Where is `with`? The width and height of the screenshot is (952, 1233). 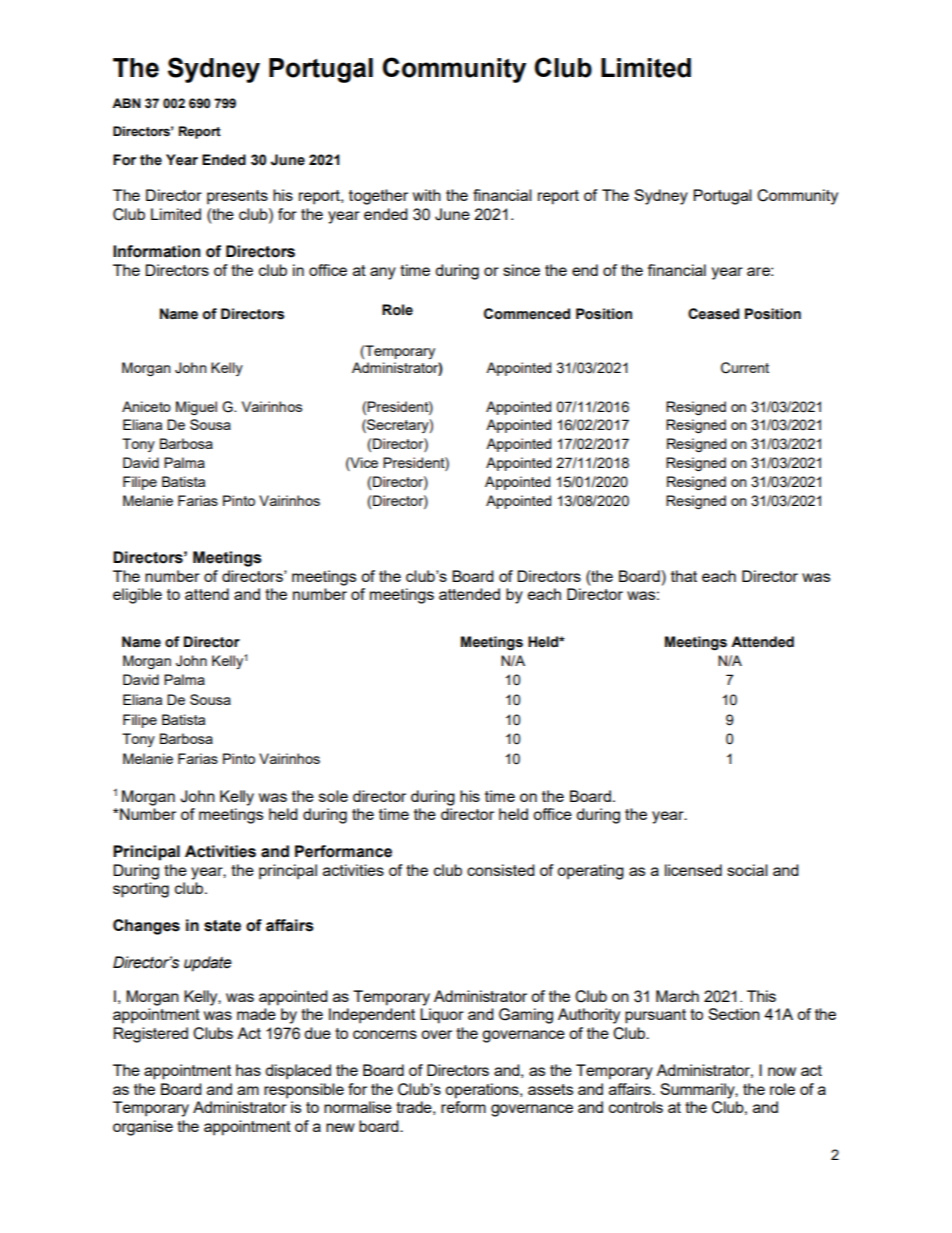
with is located at coordinates (427, 195).
